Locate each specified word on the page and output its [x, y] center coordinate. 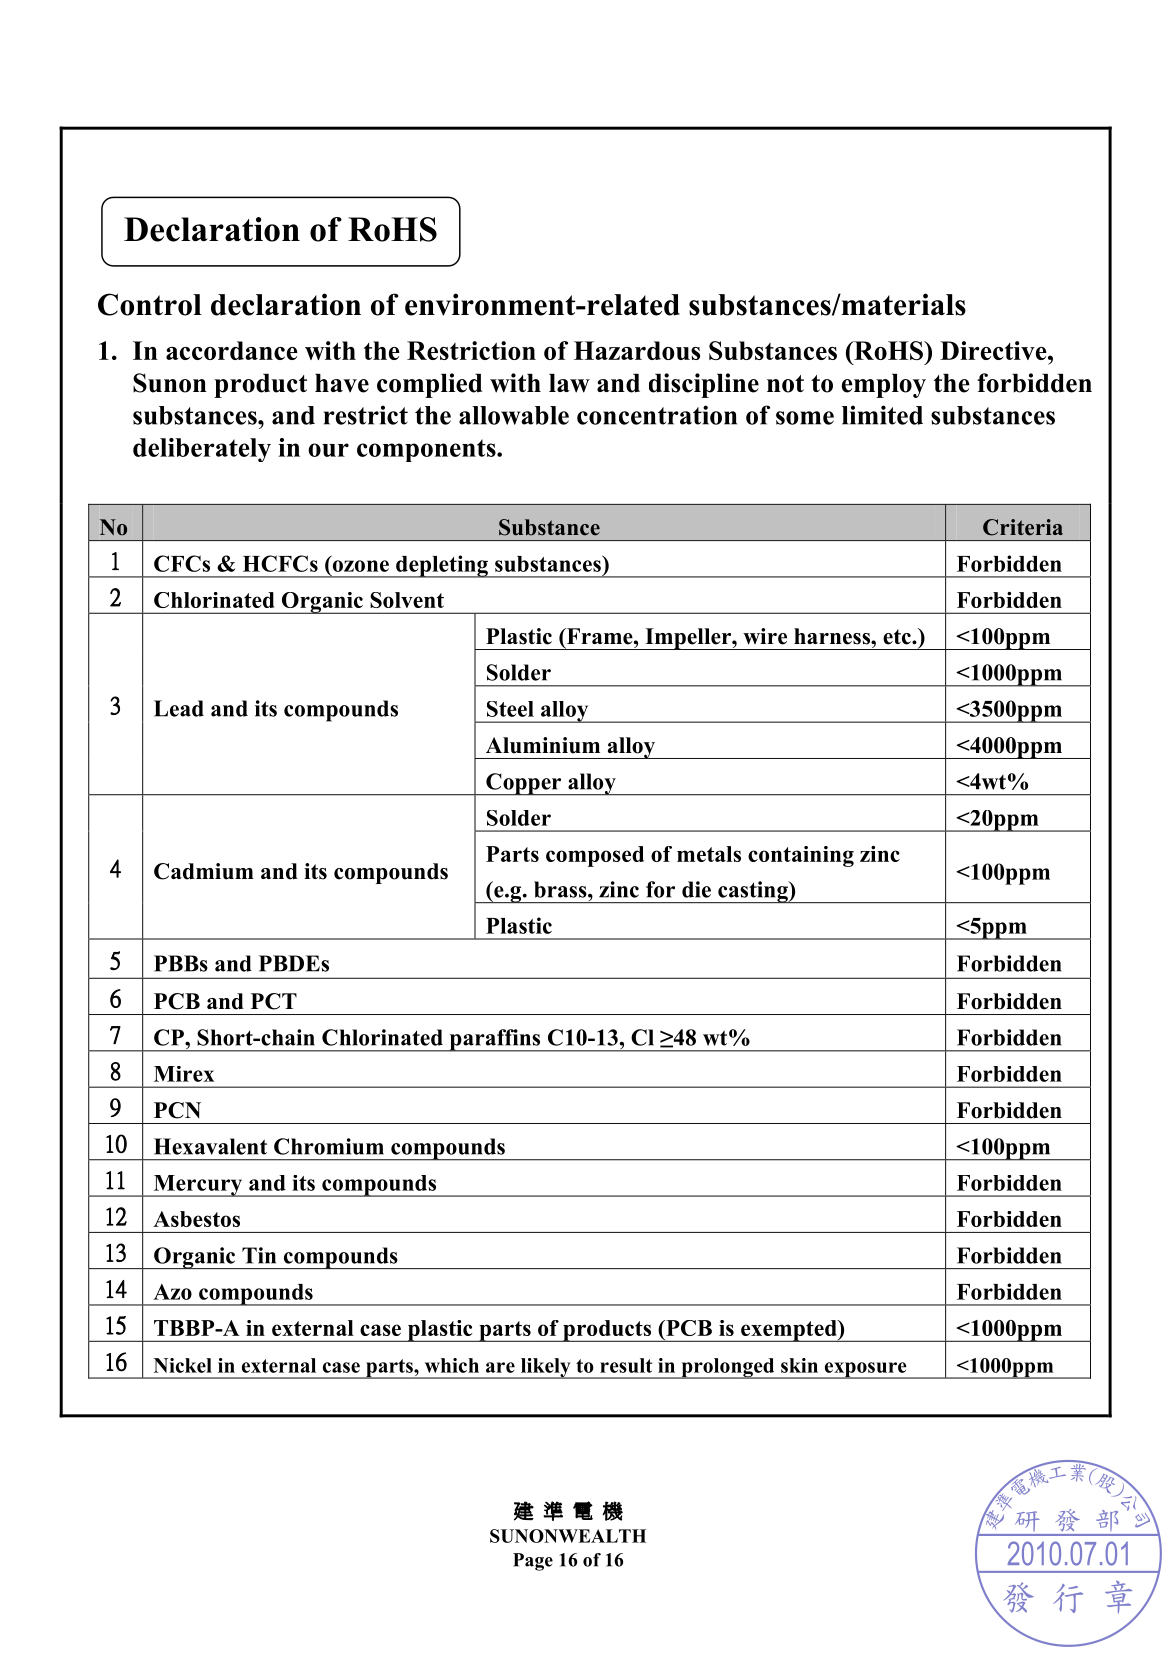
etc [898, 637]
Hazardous [637, 350]
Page [533, 1562]
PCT [274, 1001]
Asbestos [196, 1219]
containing [801, 856]
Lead [179, 708]
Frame [599, 637]
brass [561, 889]
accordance [232, 350]
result [626, 1365]
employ [884, 386]
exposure [865, 1370]
